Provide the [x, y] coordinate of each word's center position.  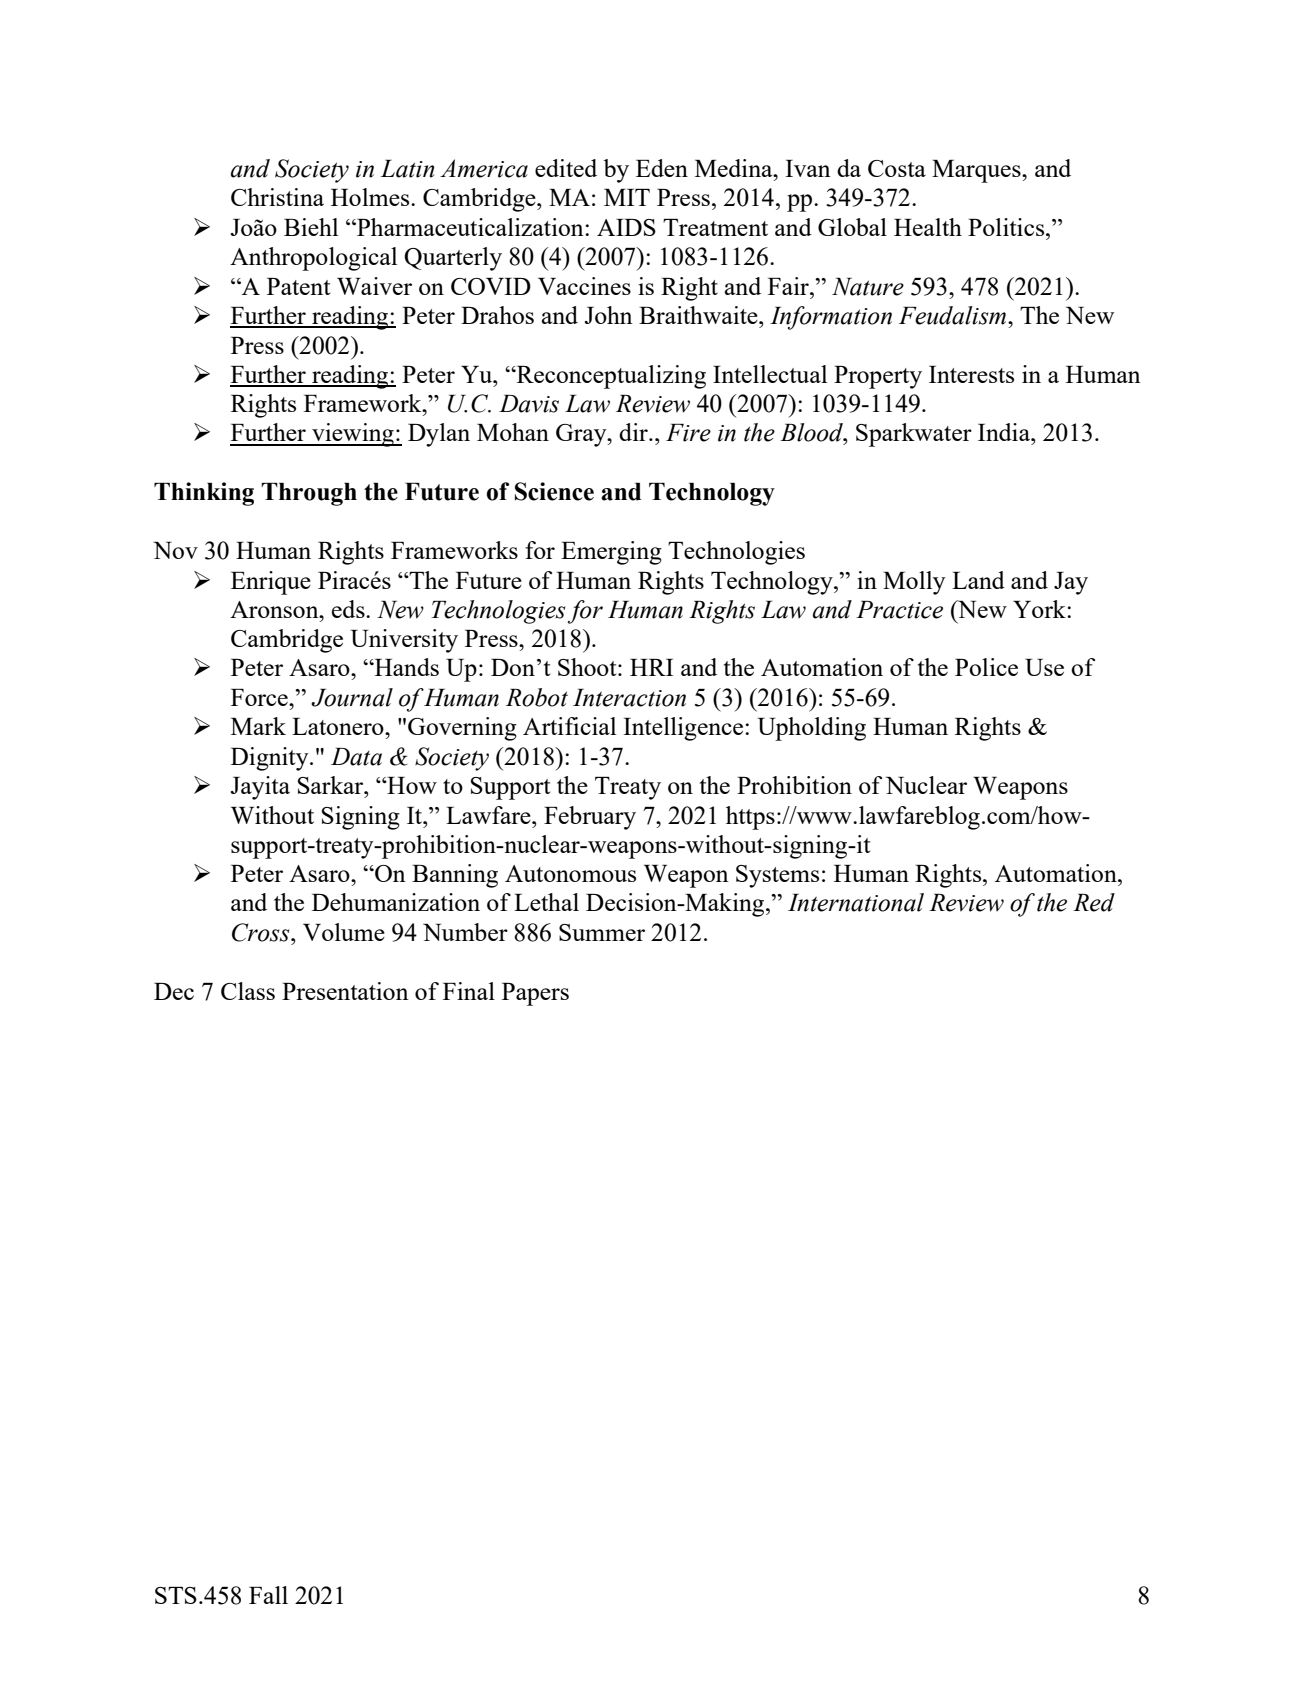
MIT [627, 197]
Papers [535, 994]
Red [1094, 902]
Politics [1007, 227]
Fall [268, 1595]
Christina [277, 197]
